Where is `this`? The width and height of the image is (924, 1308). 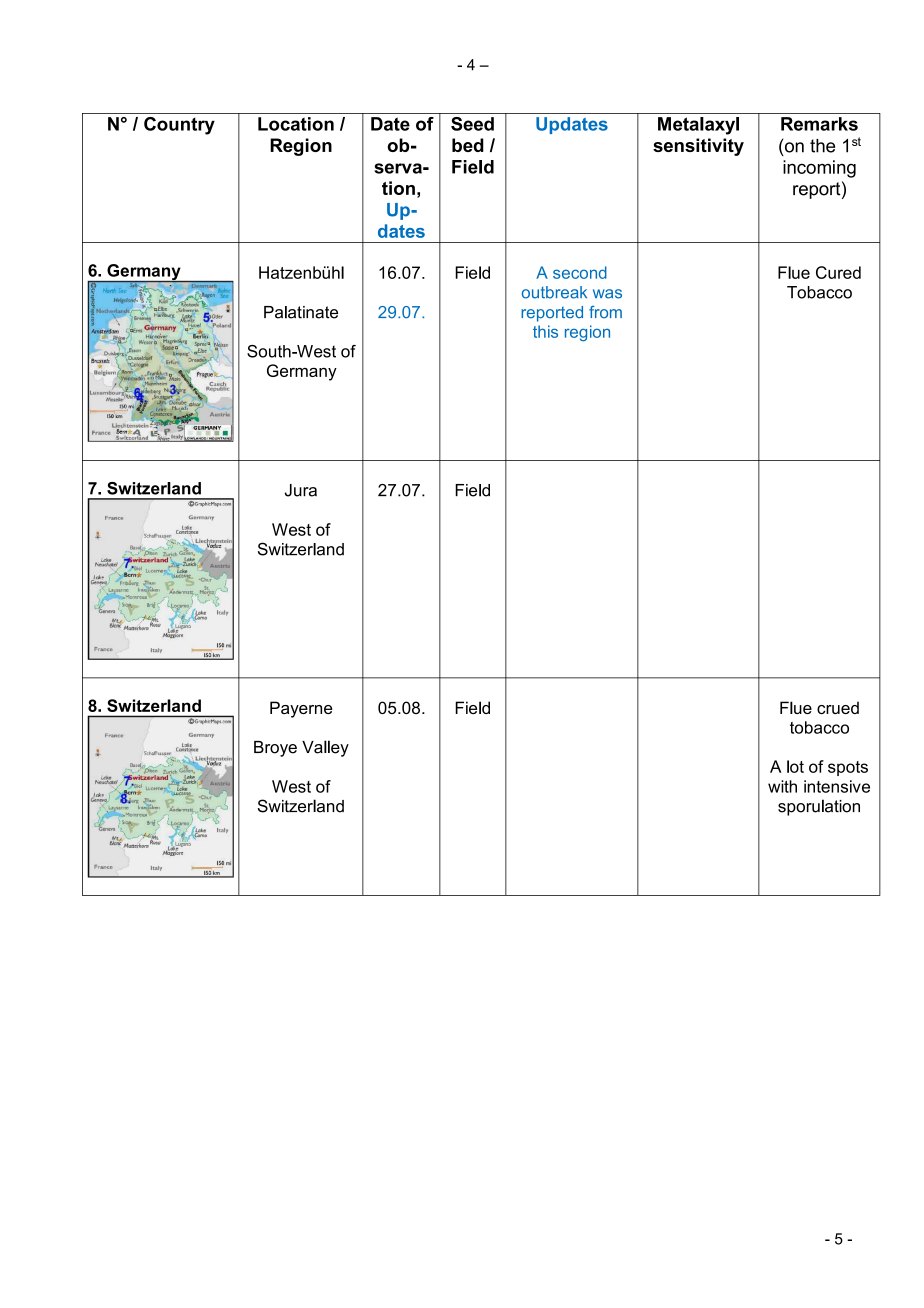
this is located at coordinates (545, 331).
